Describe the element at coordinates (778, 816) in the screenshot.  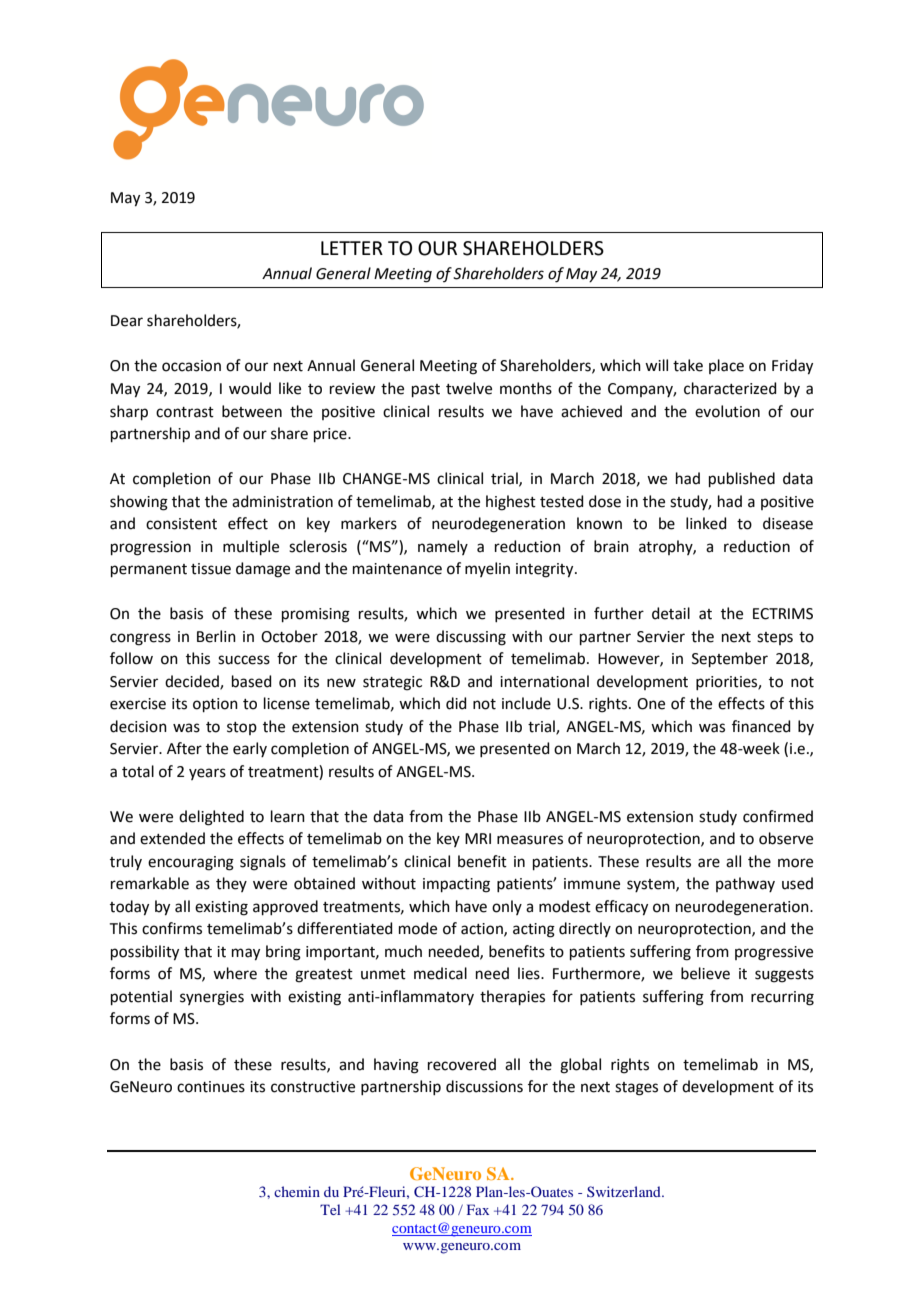
I see `confirmed` at that location.
